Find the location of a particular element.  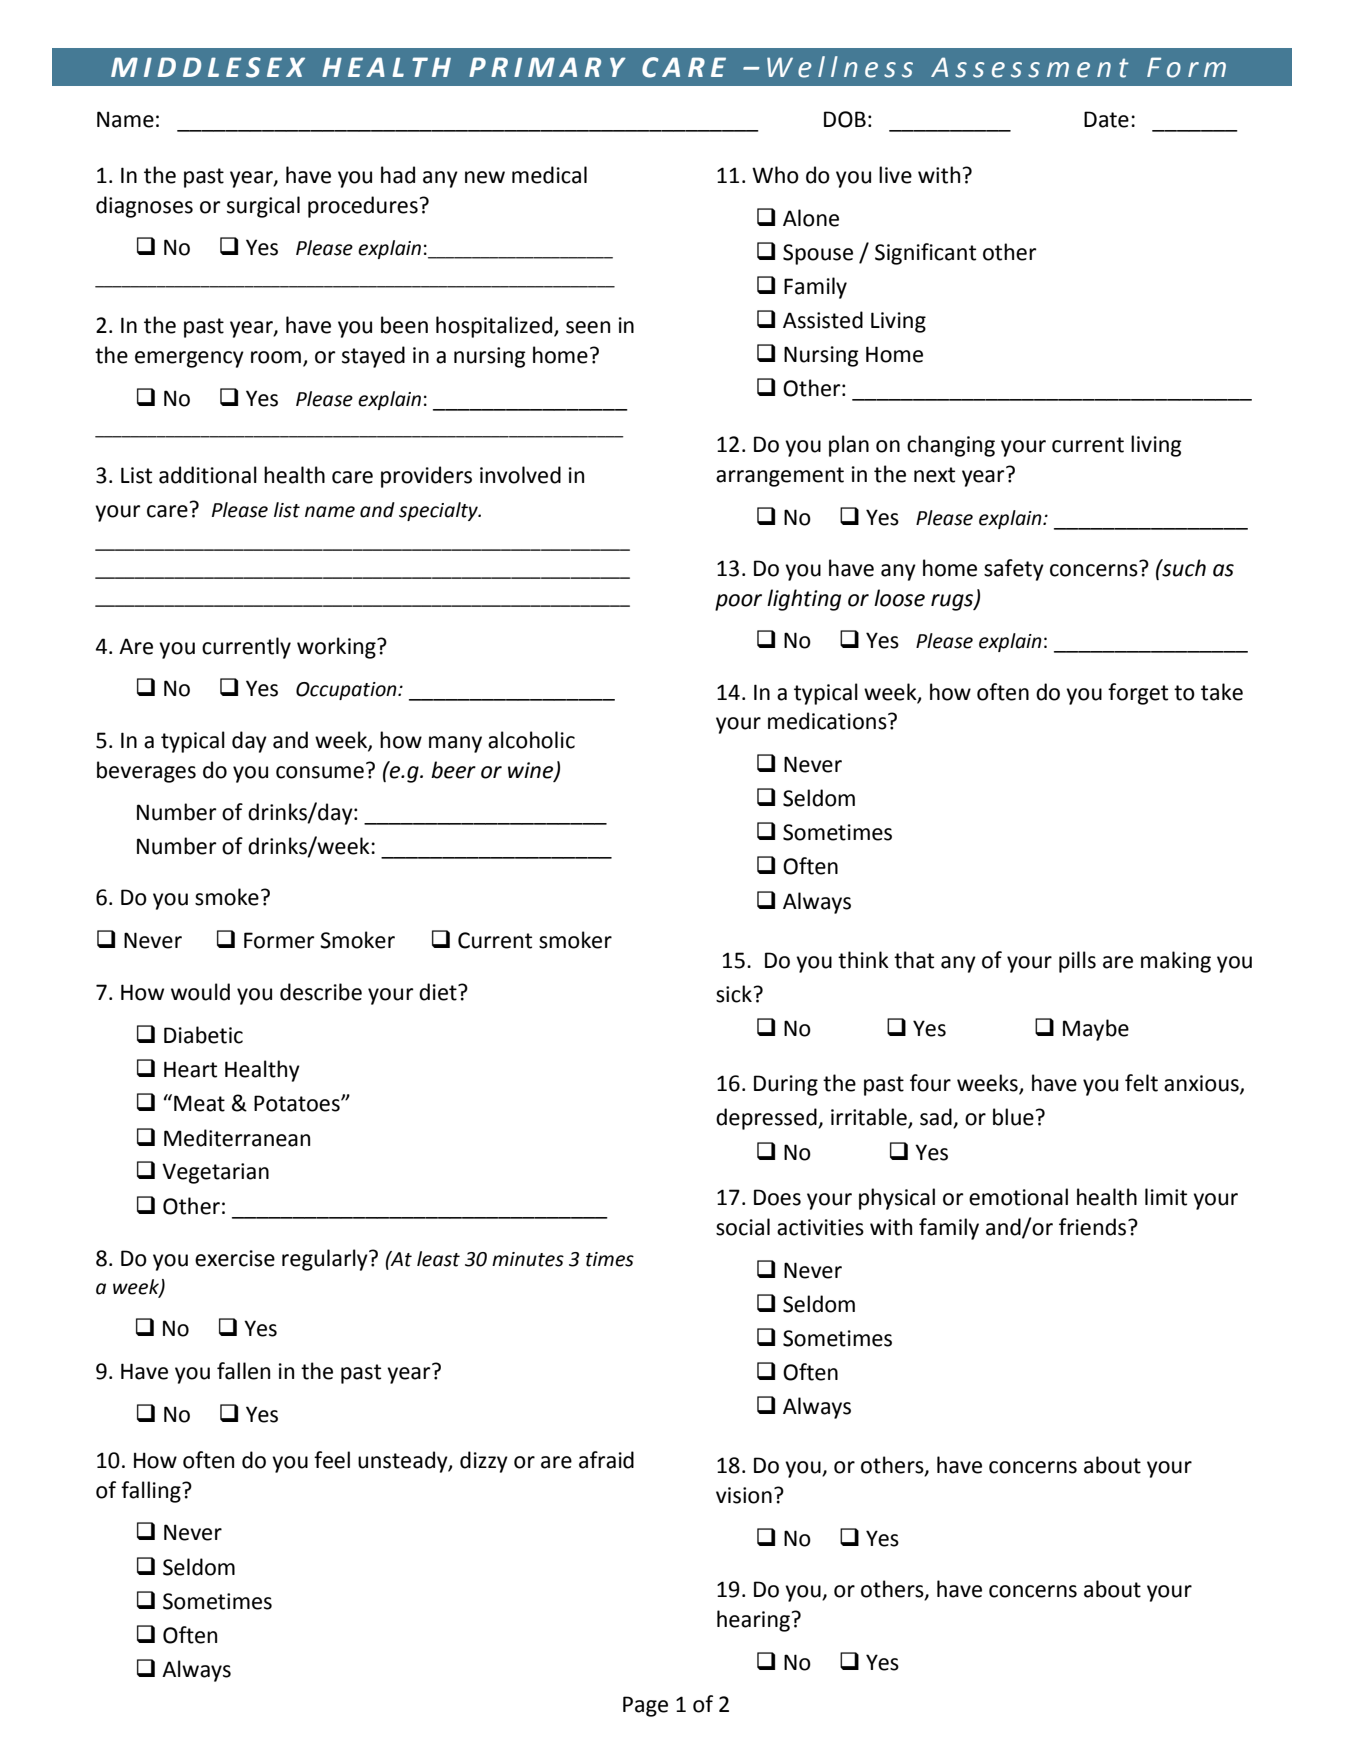

Date is located at coordinates (1106, 119).
